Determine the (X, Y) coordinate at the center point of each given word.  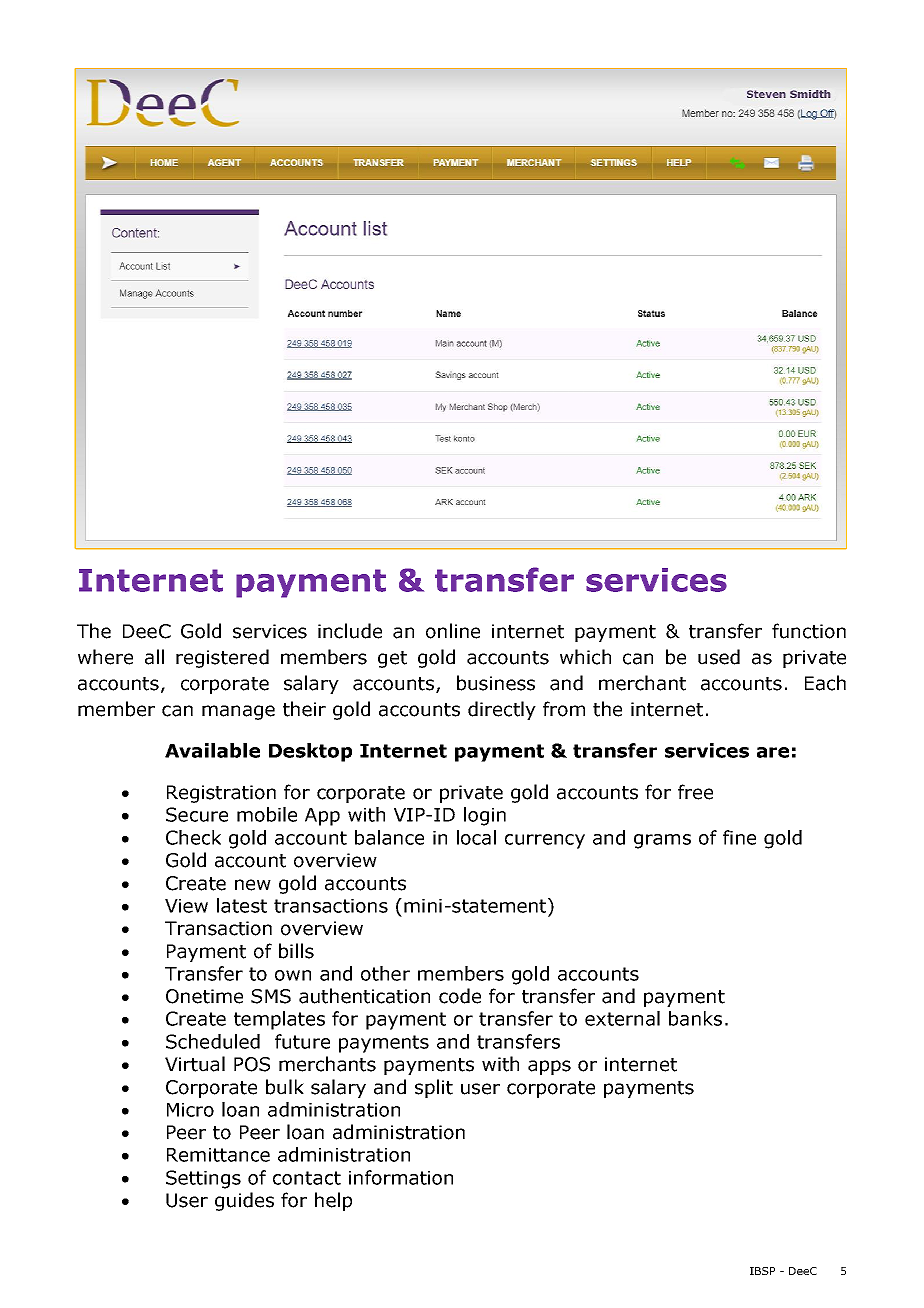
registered (222, 658)
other (385, 973)
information (401, 1177)
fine (739, 837)
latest (242, 905)
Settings (203, 1179)
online (453, 631)
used (719, 657)
